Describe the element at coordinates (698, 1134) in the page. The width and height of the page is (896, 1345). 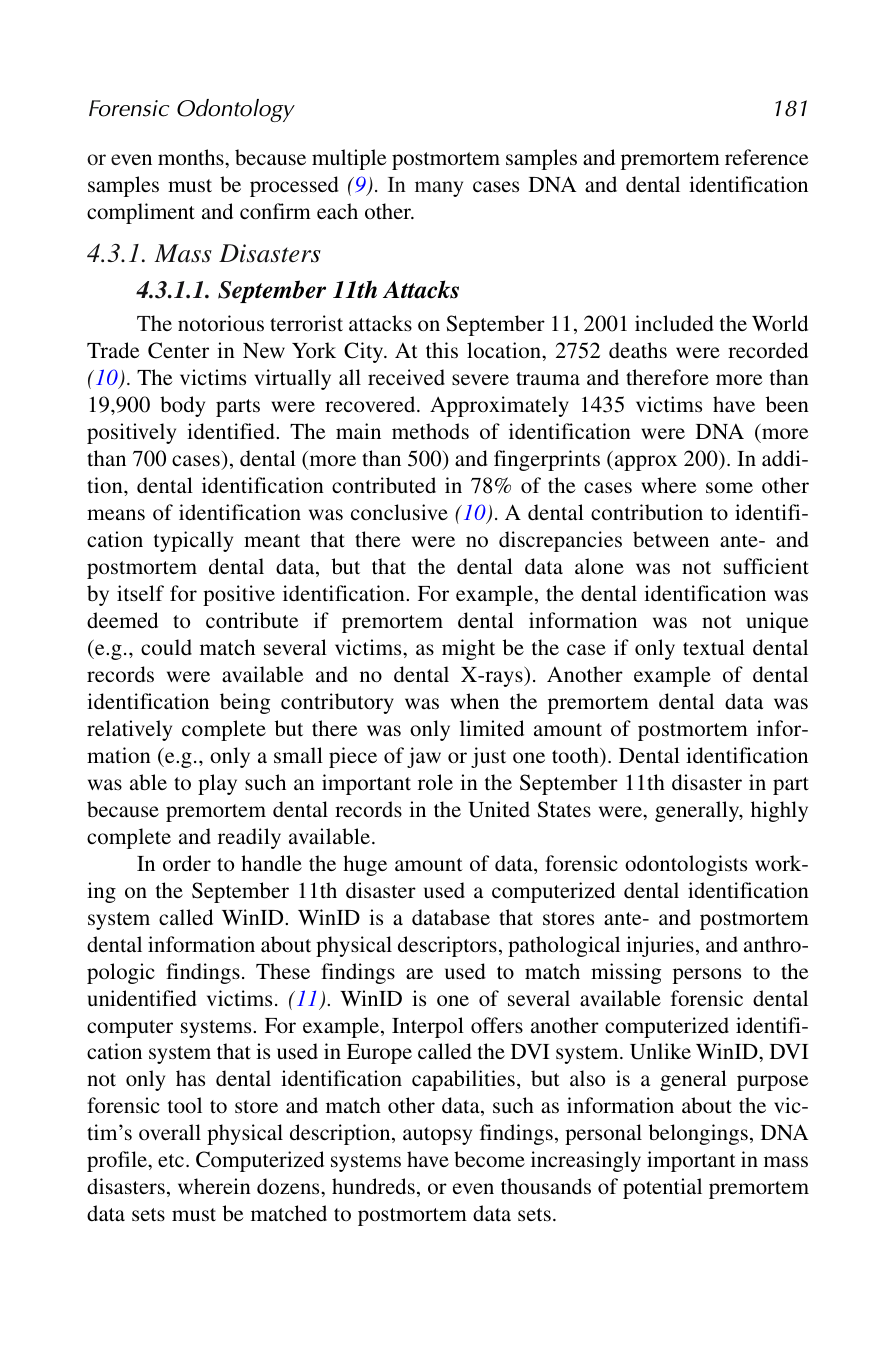
I see `belongings` at that location.
